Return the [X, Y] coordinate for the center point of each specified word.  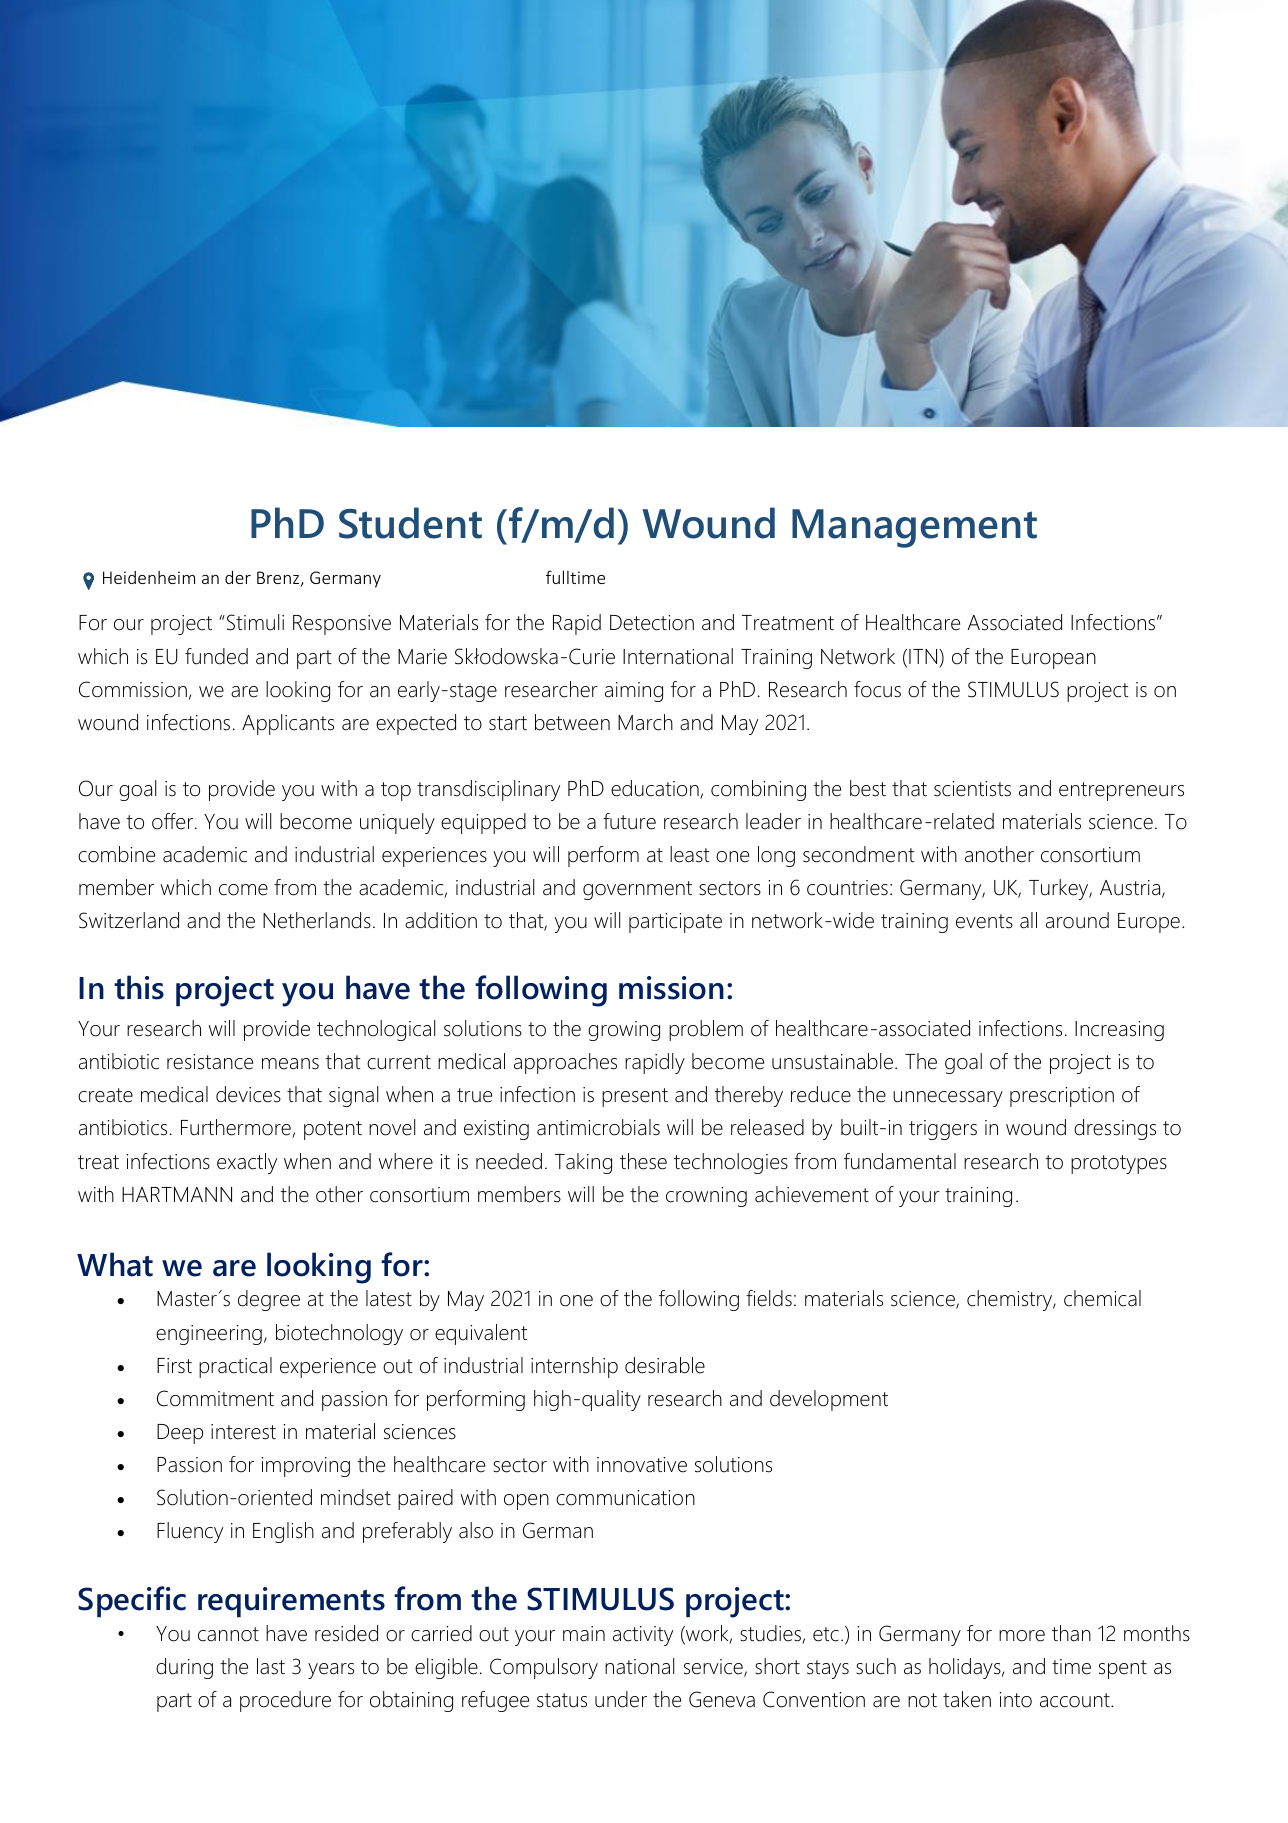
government [637, 890]
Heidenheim [149, 577]
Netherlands [317, 920]
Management [914, 528]
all [1028, 920]
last [271, 1666]
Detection [652, 623]
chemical [1102, 1298]
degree [269, 1300]
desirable [665, 1365]
